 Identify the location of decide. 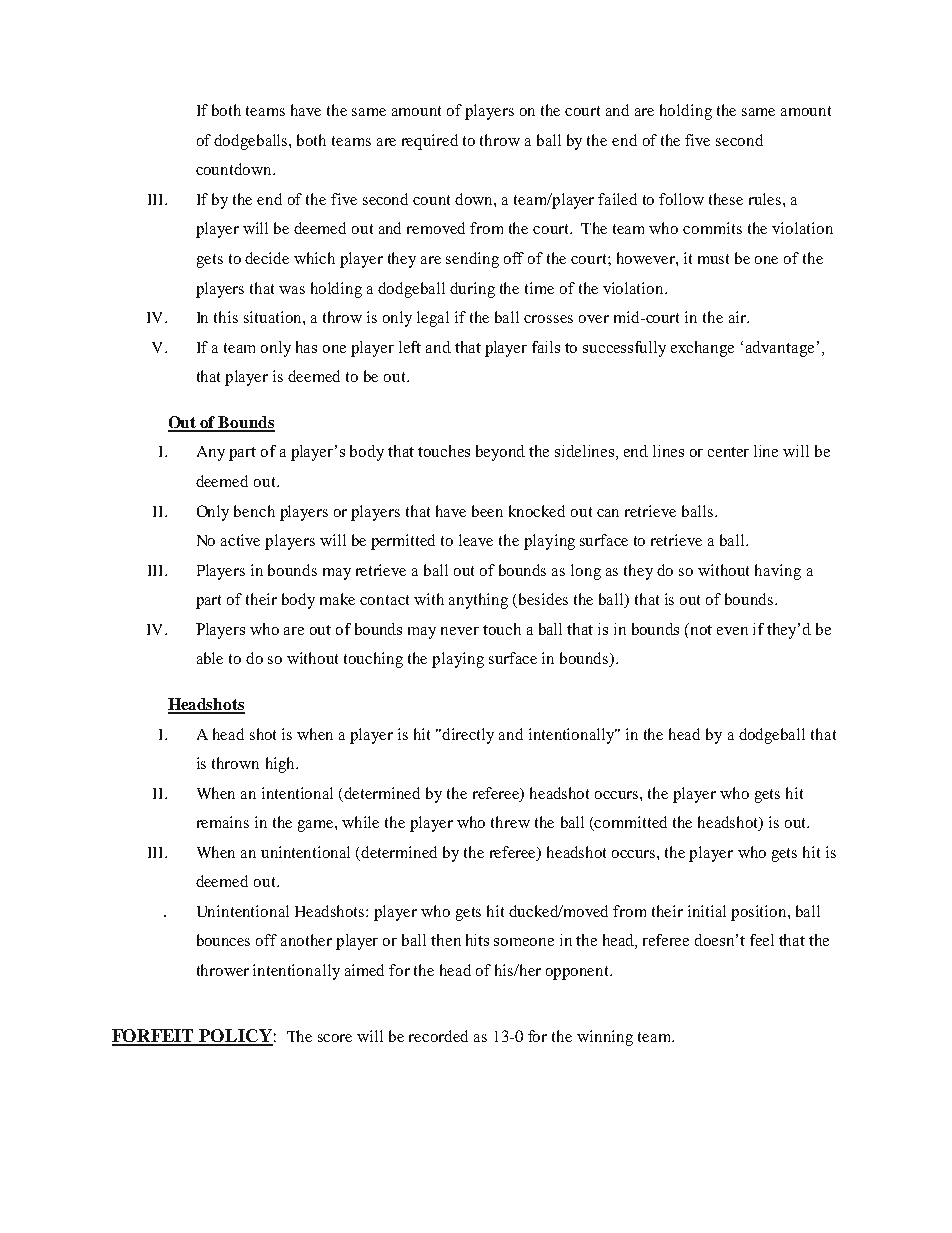
(267, 258).
